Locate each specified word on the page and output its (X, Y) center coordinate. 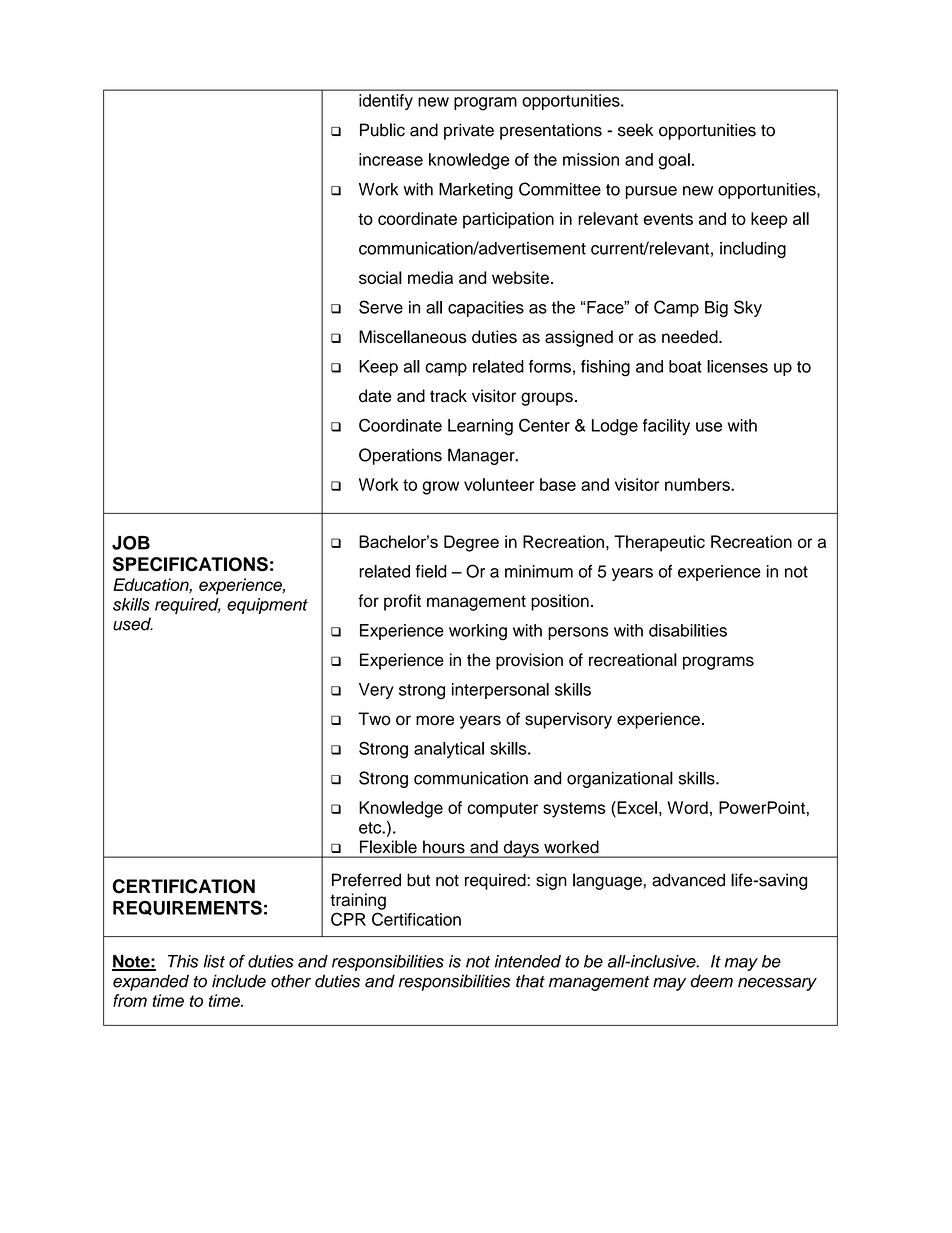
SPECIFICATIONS (190, 564)
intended (528, 961)
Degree (471, 543)
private (469, 131)
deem (712, 981)
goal (674, 161)
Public (382, 130)
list (214, 961)
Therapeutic (659, 543)
